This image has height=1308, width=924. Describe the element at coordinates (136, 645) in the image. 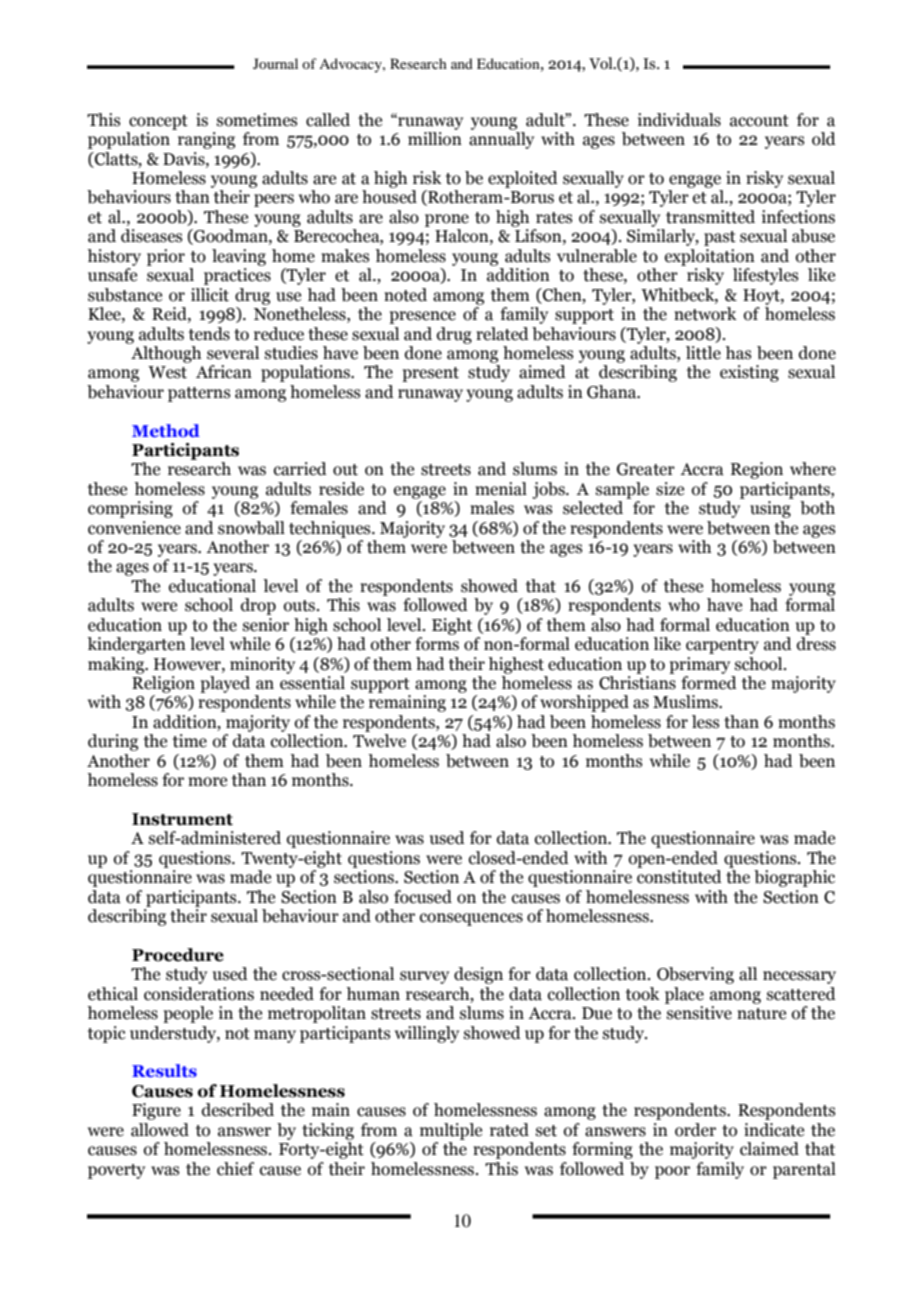

I see `kindergarten` at that location.
